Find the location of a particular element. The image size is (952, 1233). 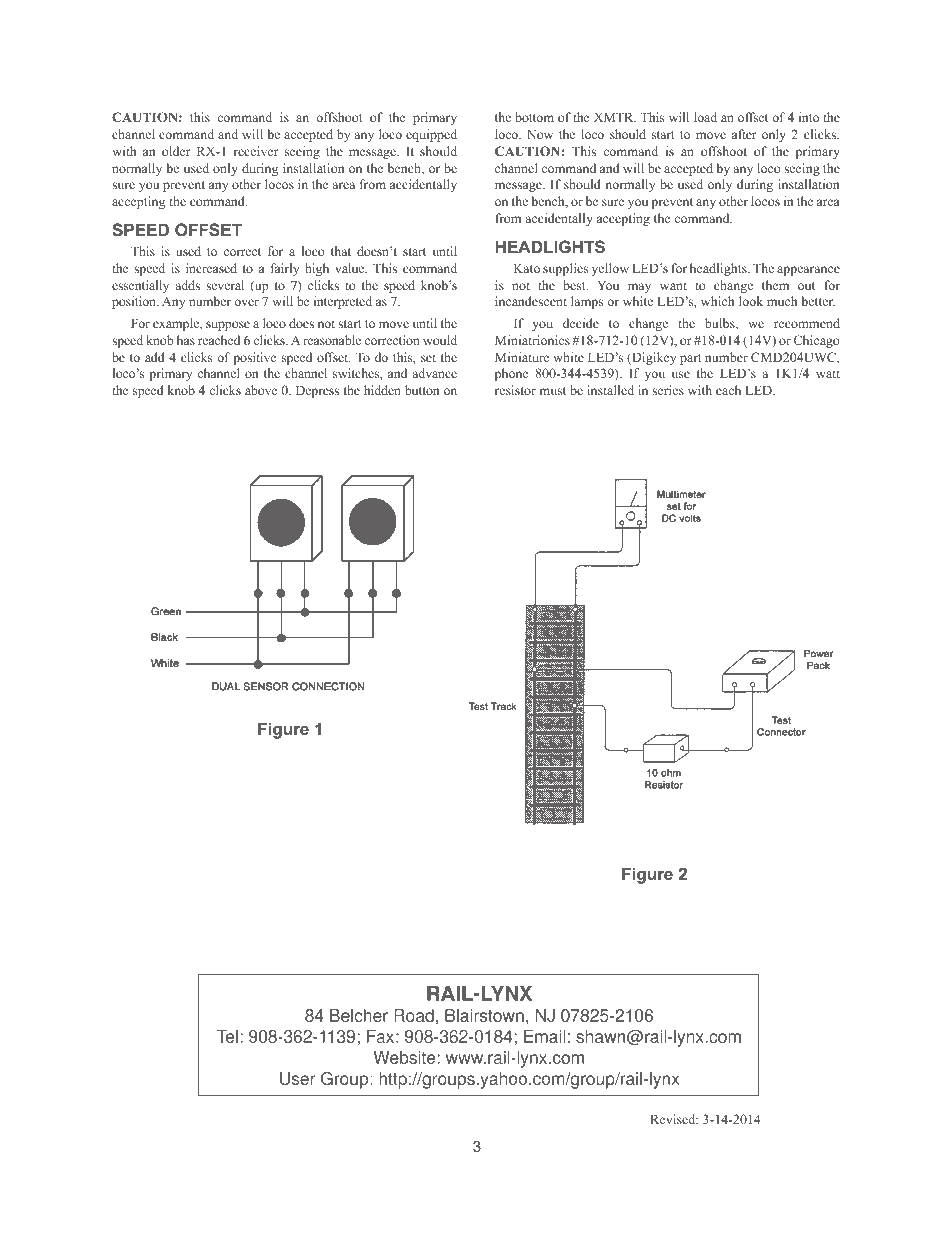

over is located at coordinates (246, 302).
